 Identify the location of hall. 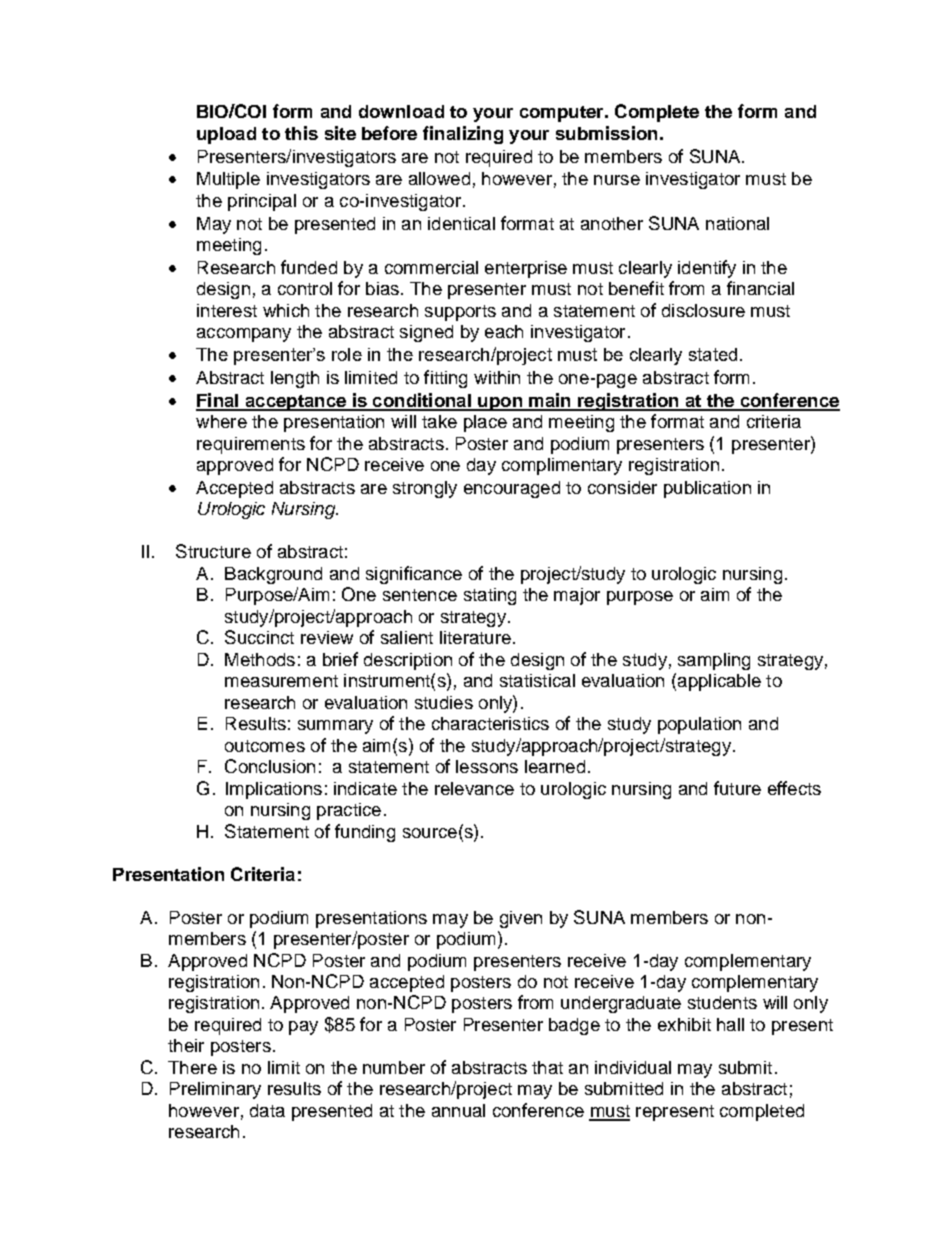
(730, 1024).
